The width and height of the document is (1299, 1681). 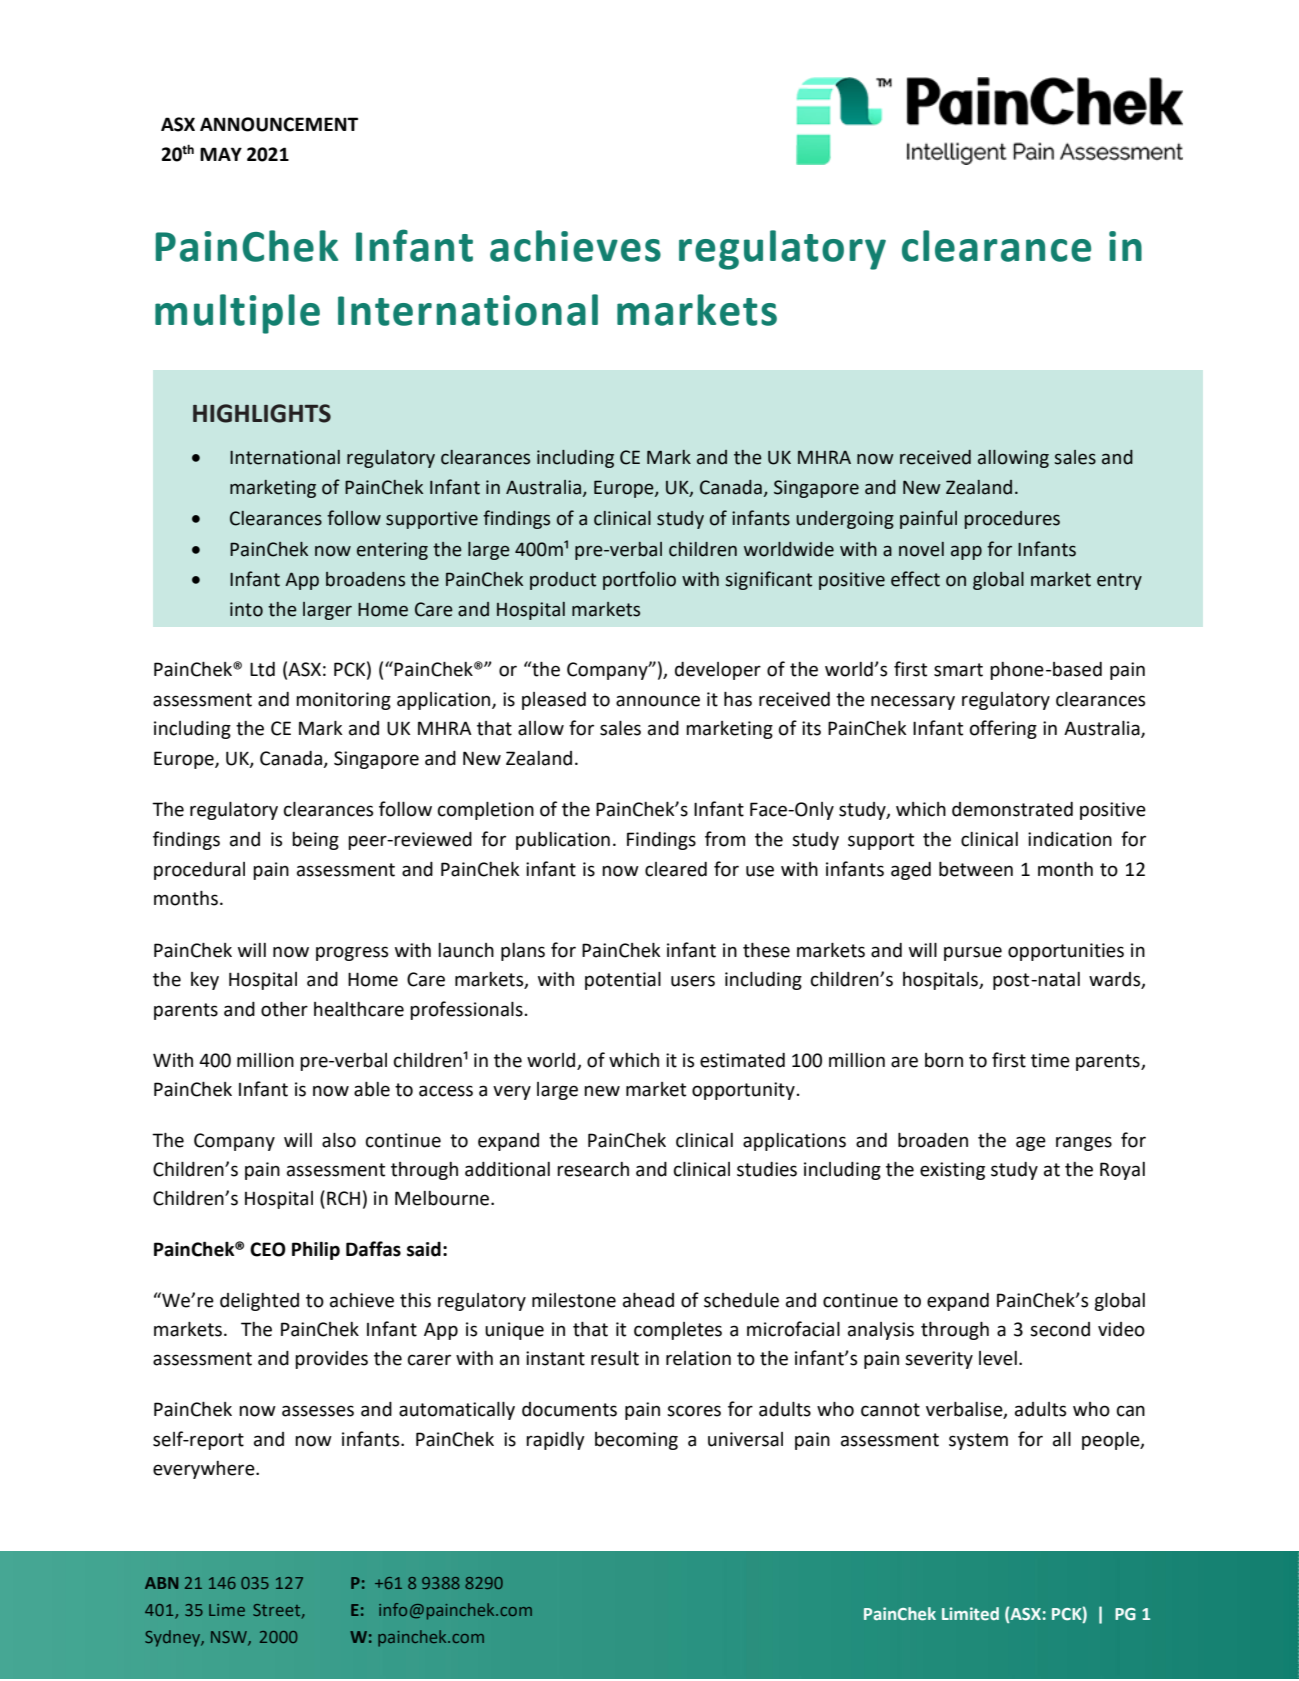 I want to click on being, so click(x=315, y=841).
